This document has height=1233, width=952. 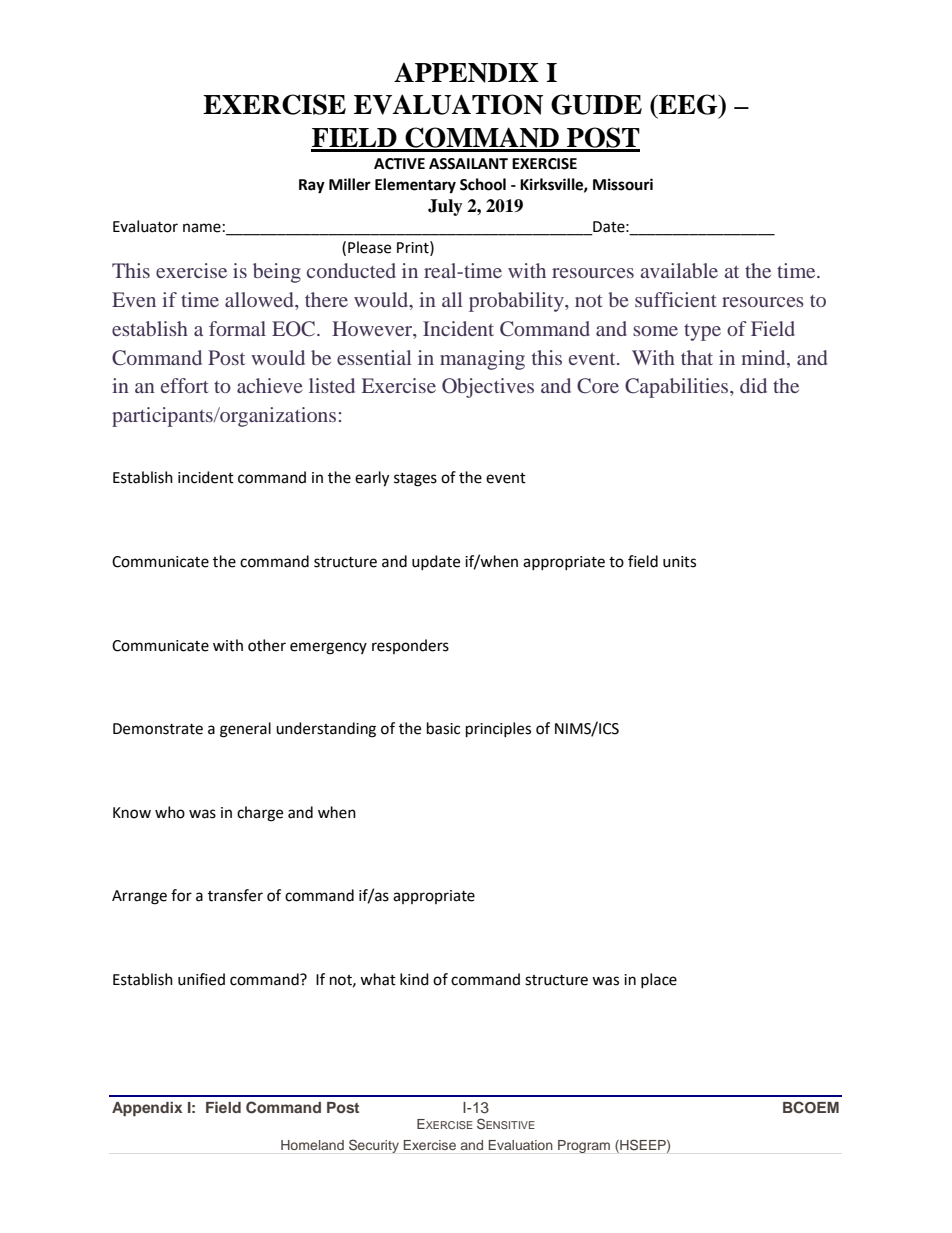 What do you see at coordinates (678, 388) in the document?
I see `Capabilities` at bounding box center [678, 388].
